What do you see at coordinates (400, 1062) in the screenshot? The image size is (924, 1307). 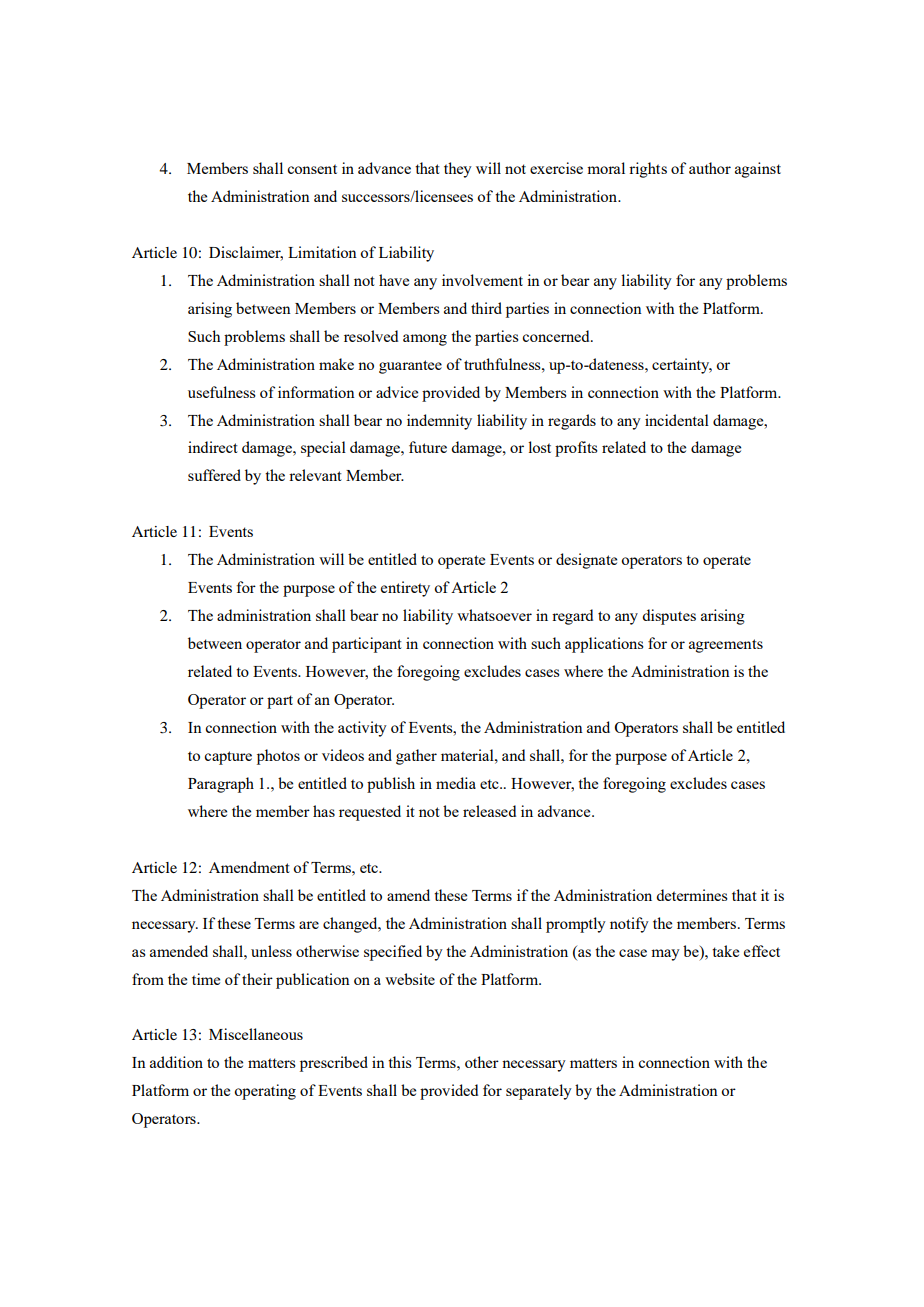 I see `this` at bounding box center [400, 1062].
